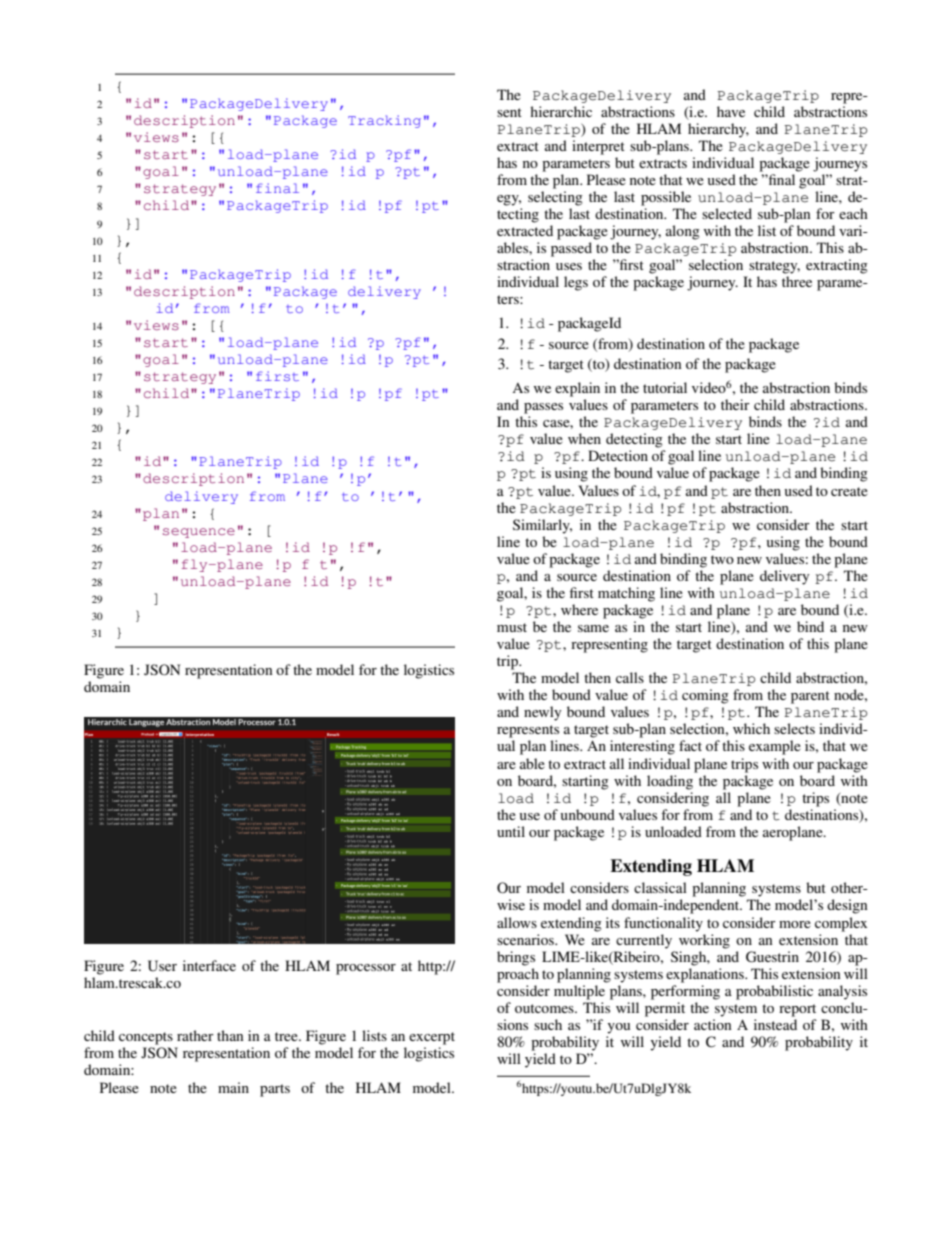 The width and height of the document is (952, 1233). Describe the element at coordinates (598, 147) in the document. I see `interpret` at that location.
